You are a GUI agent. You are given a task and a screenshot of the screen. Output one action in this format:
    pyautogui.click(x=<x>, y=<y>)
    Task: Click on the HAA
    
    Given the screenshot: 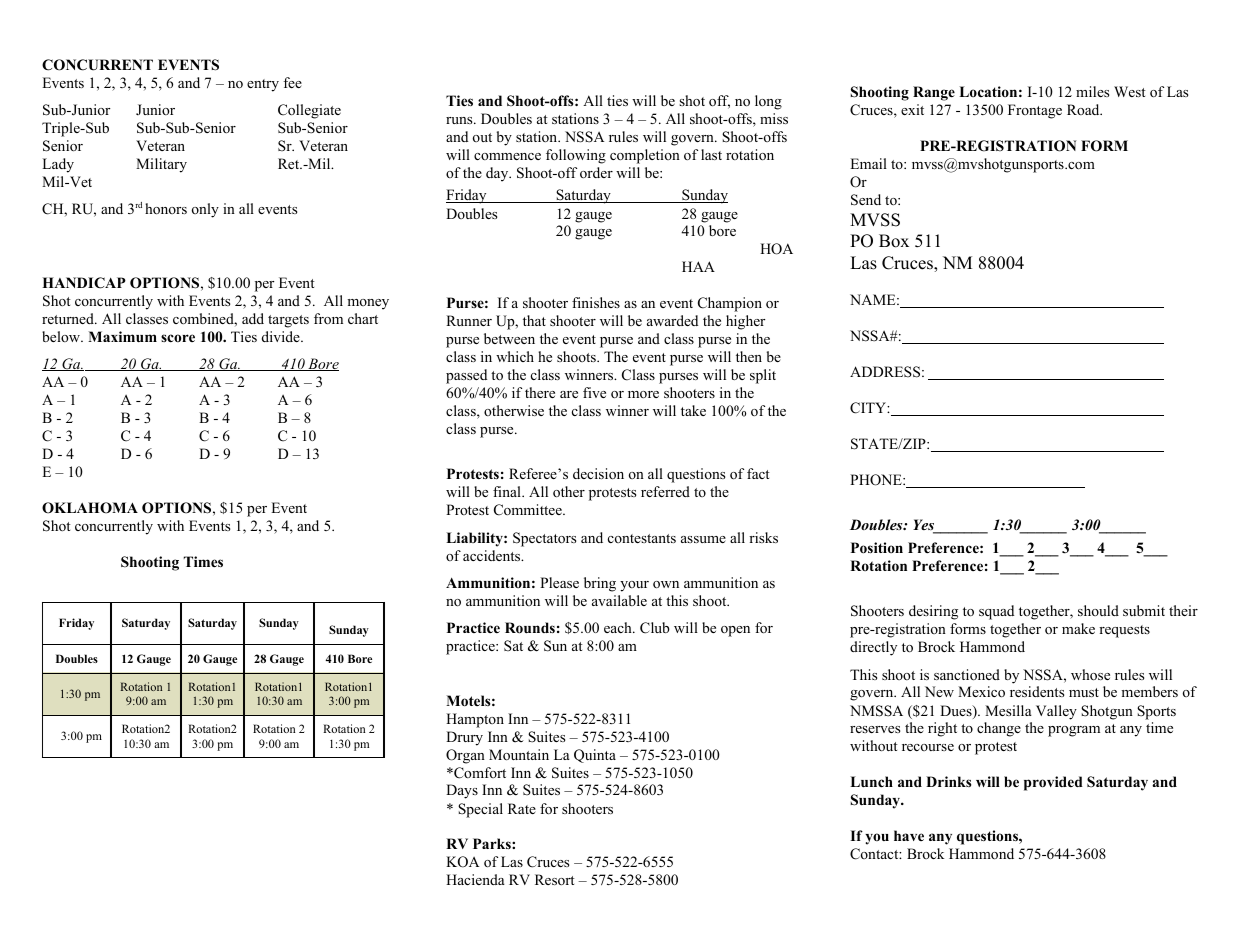 What is the action you would take?
    pyautogui.click(x=698, y=266)
